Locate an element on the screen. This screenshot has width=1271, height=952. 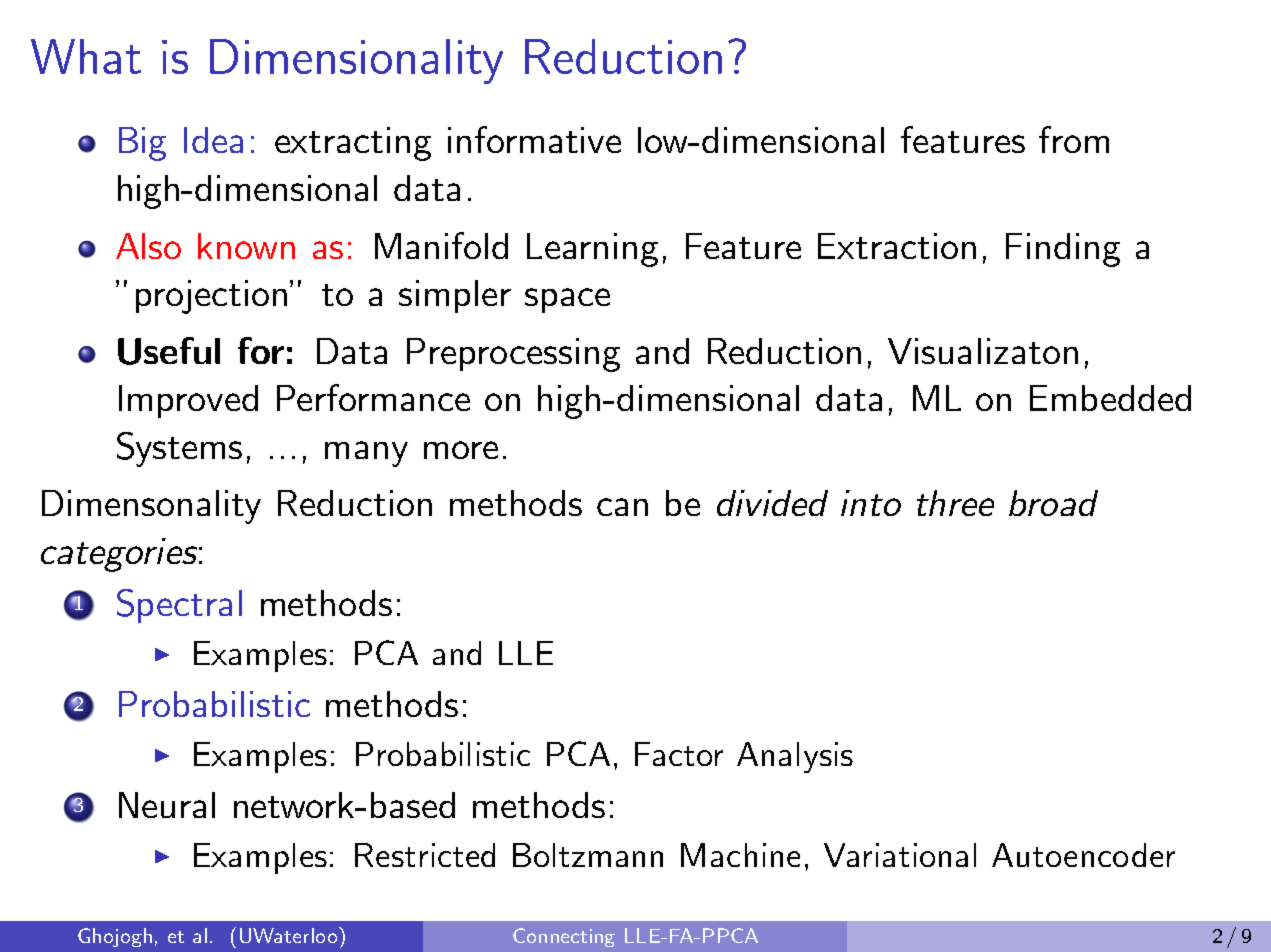
can is located at coordinates (622, 507).
